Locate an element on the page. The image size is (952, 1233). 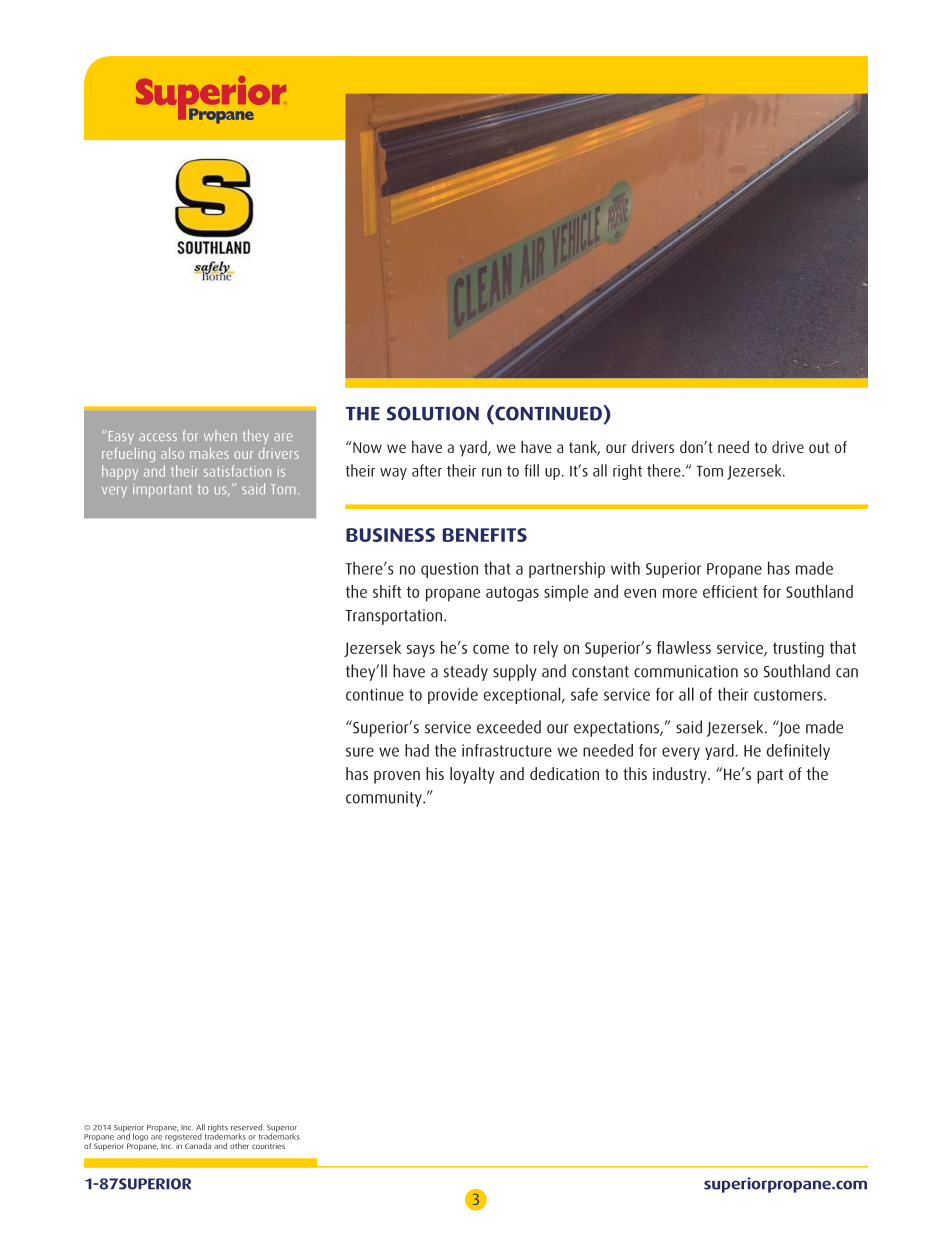
shift is located at coordinates (387, 591).
